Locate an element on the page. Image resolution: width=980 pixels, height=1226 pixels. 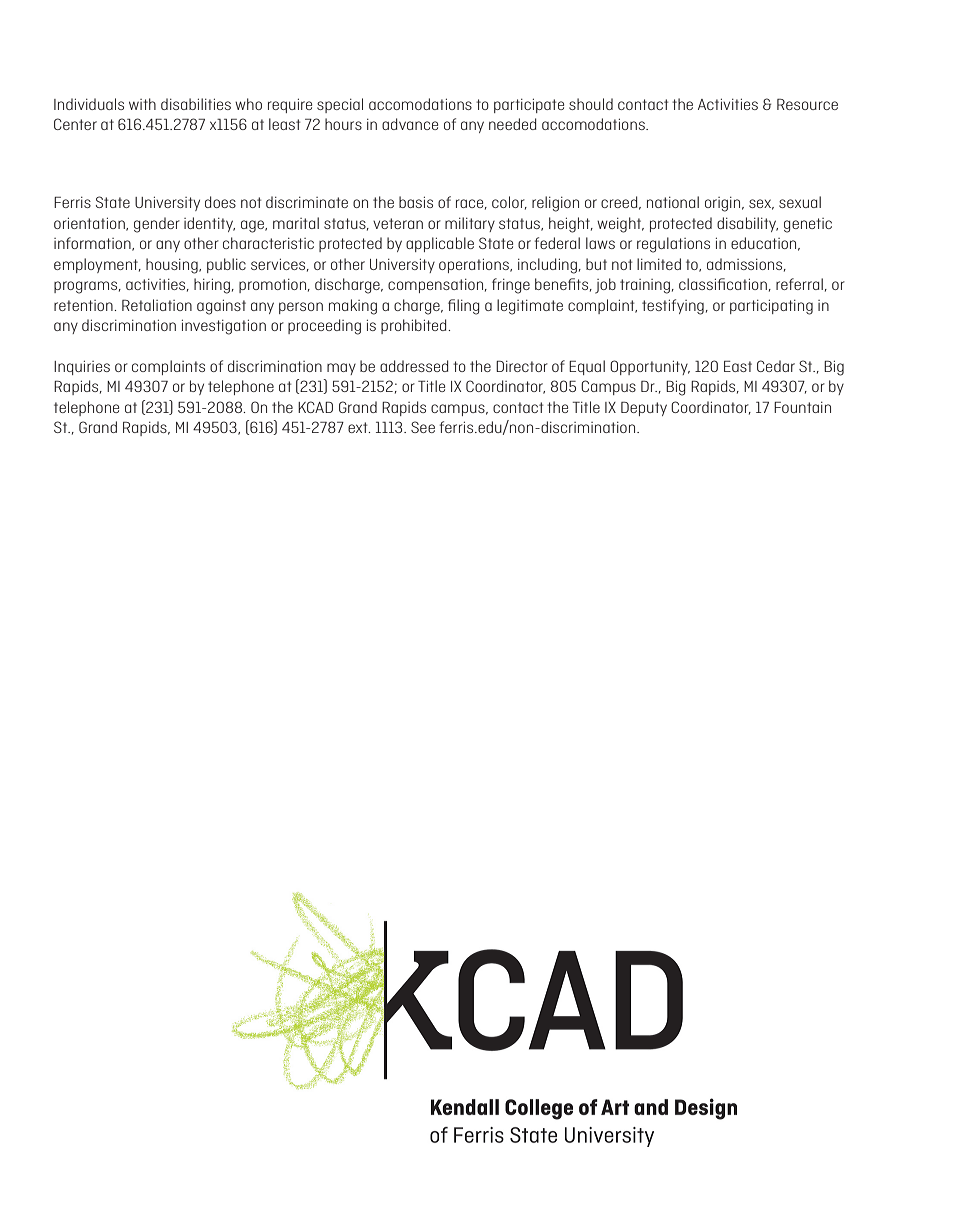
with is located at coordinates (142, 104).
